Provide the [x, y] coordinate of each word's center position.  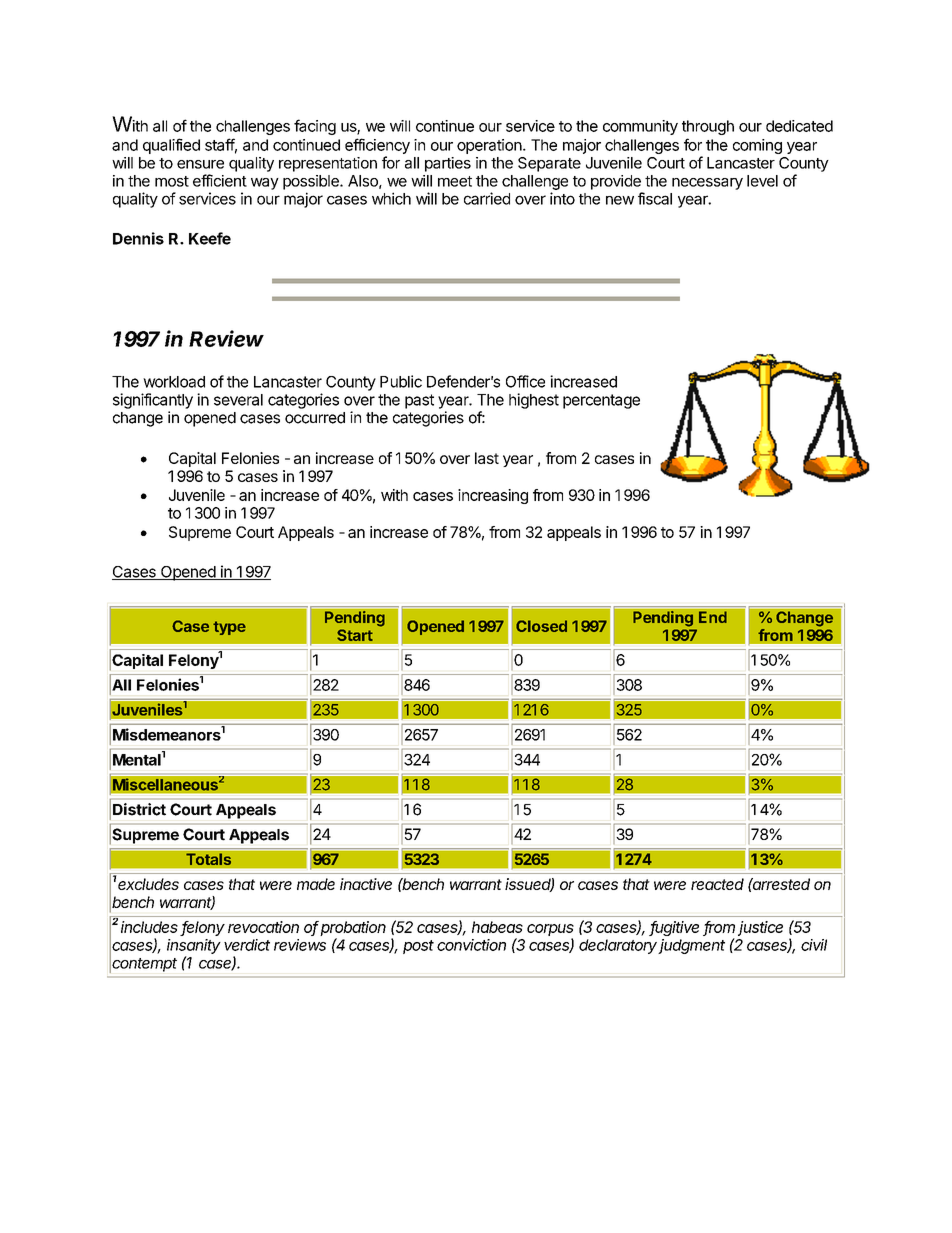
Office [525, 381]
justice [760, 928]
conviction [471, 945]
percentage [601, 401]
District [139, 809]
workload [174, 382]
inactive [366, 884]
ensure [200, 164]
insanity [194, 946]
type [229, 628]
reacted [717, 884]
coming [757, 146]
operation [489, 146]
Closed [541, 626]
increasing [493, 496]
